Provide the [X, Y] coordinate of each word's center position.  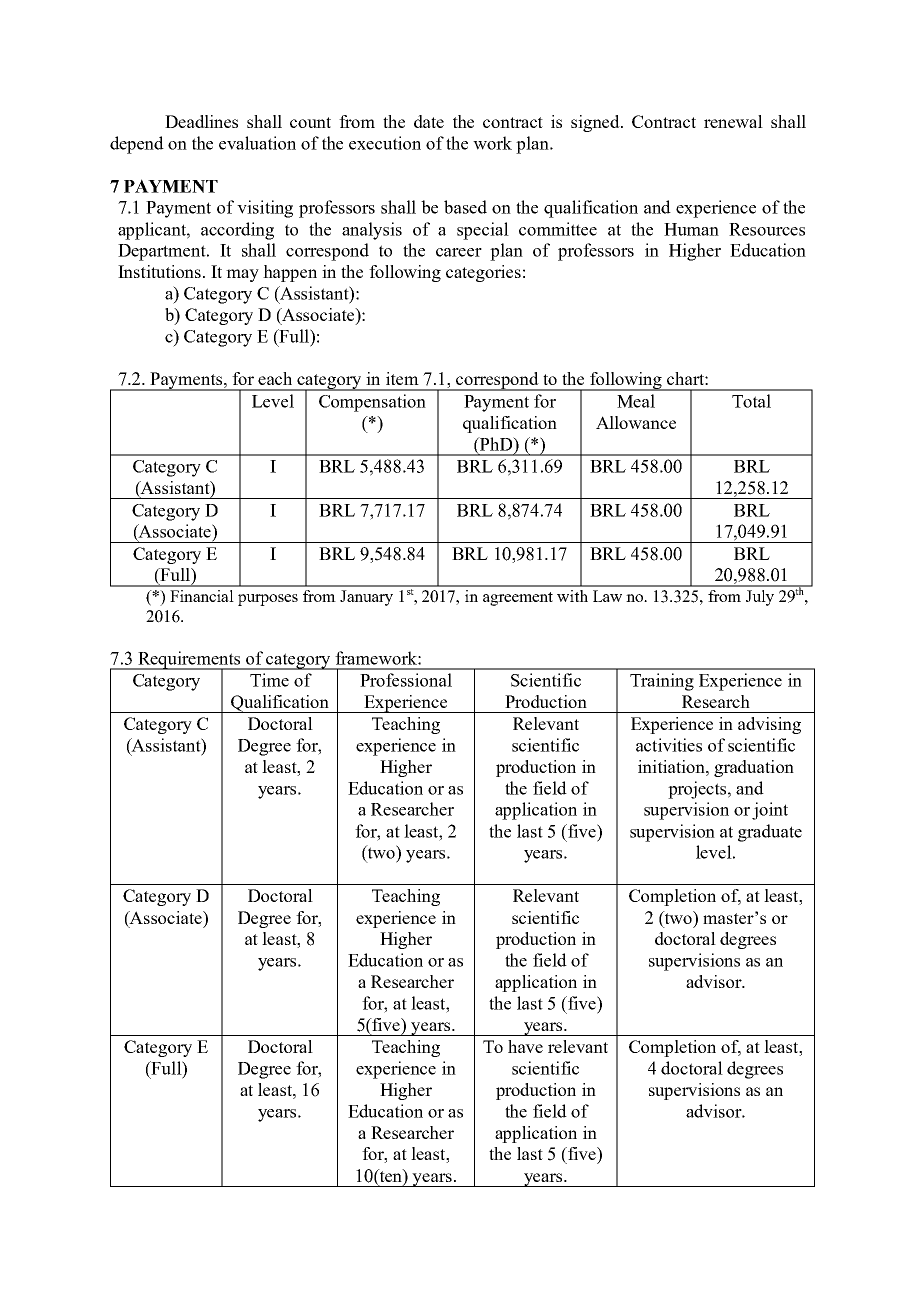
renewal [733, 121]
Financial [202, 596]
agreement [518, 599]
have [525, 1046]
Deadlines [201, 121]
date [429, 121]
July [760, 598]
